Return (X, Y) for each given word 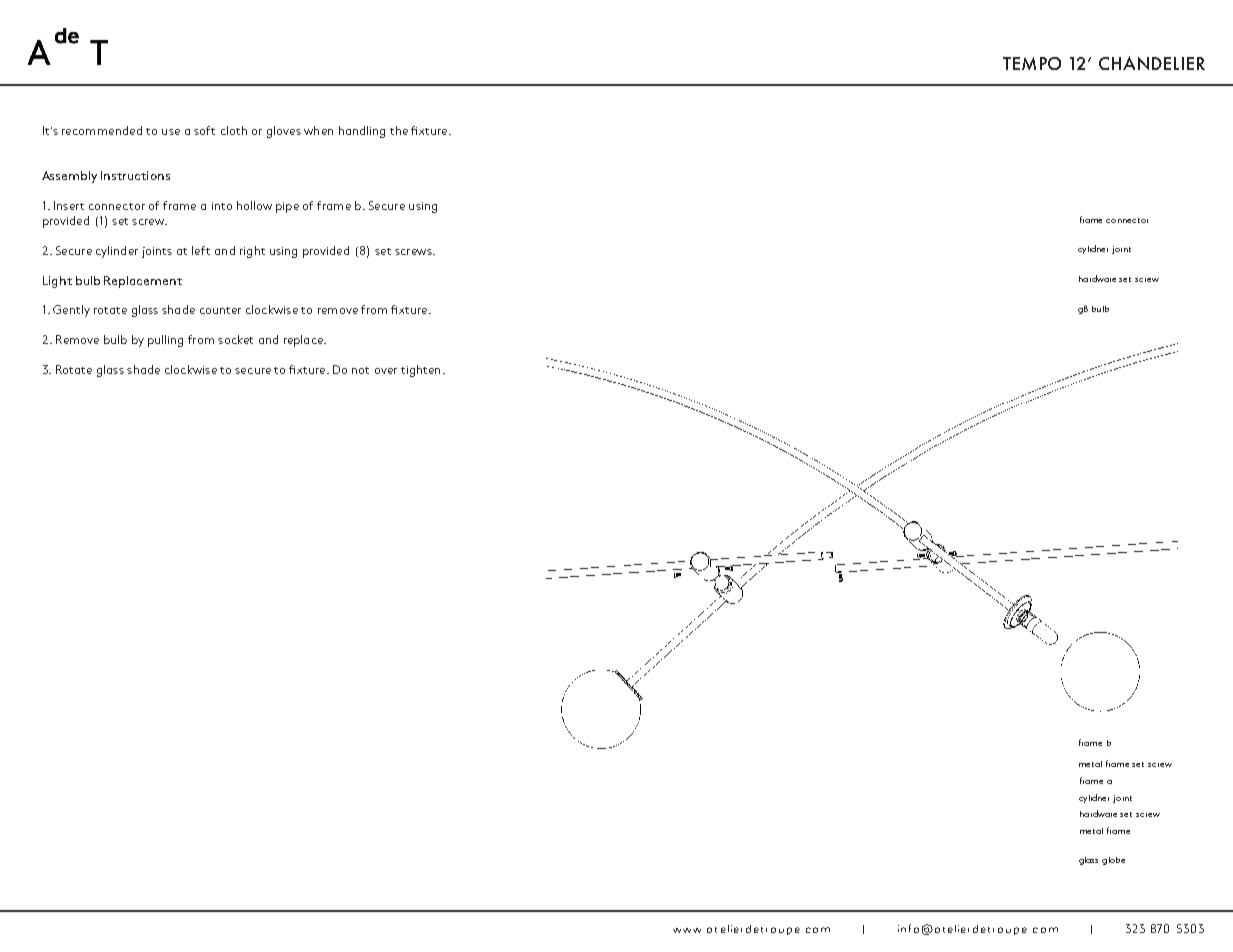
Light (57, 282)
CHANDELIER (1152, 63)
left (201, 250)
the (399, 130)
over (386, 371)
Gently (71, 311)
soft (204, 130)
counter (220, 310)
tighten (420, 371)
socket (235, 339)
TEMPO (1032, 63)
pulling (165, 341)
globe (1113, 861)
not (360, 370)
